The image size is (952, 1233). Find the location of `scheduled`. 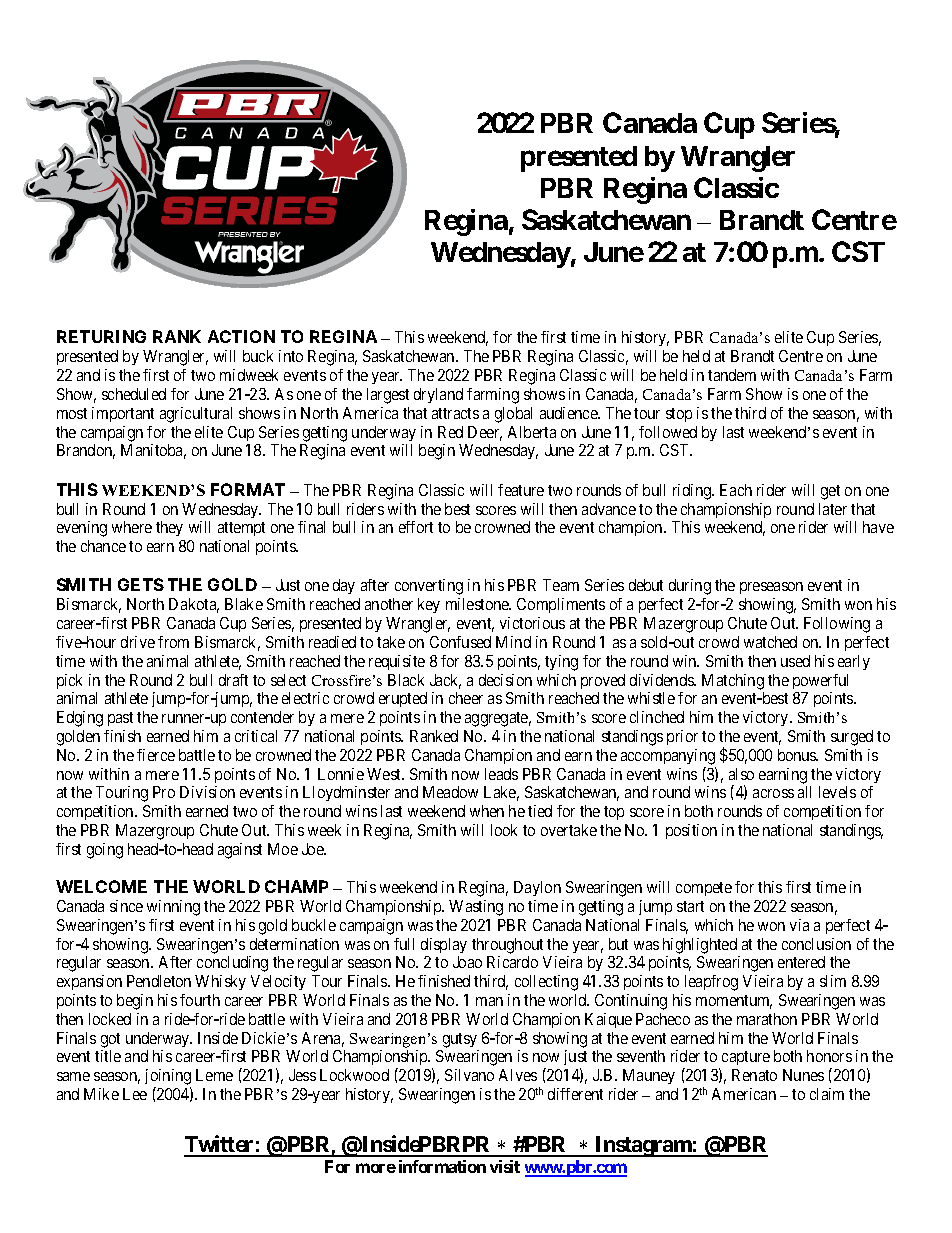

scheduled is located at coordinates (134, 394).
